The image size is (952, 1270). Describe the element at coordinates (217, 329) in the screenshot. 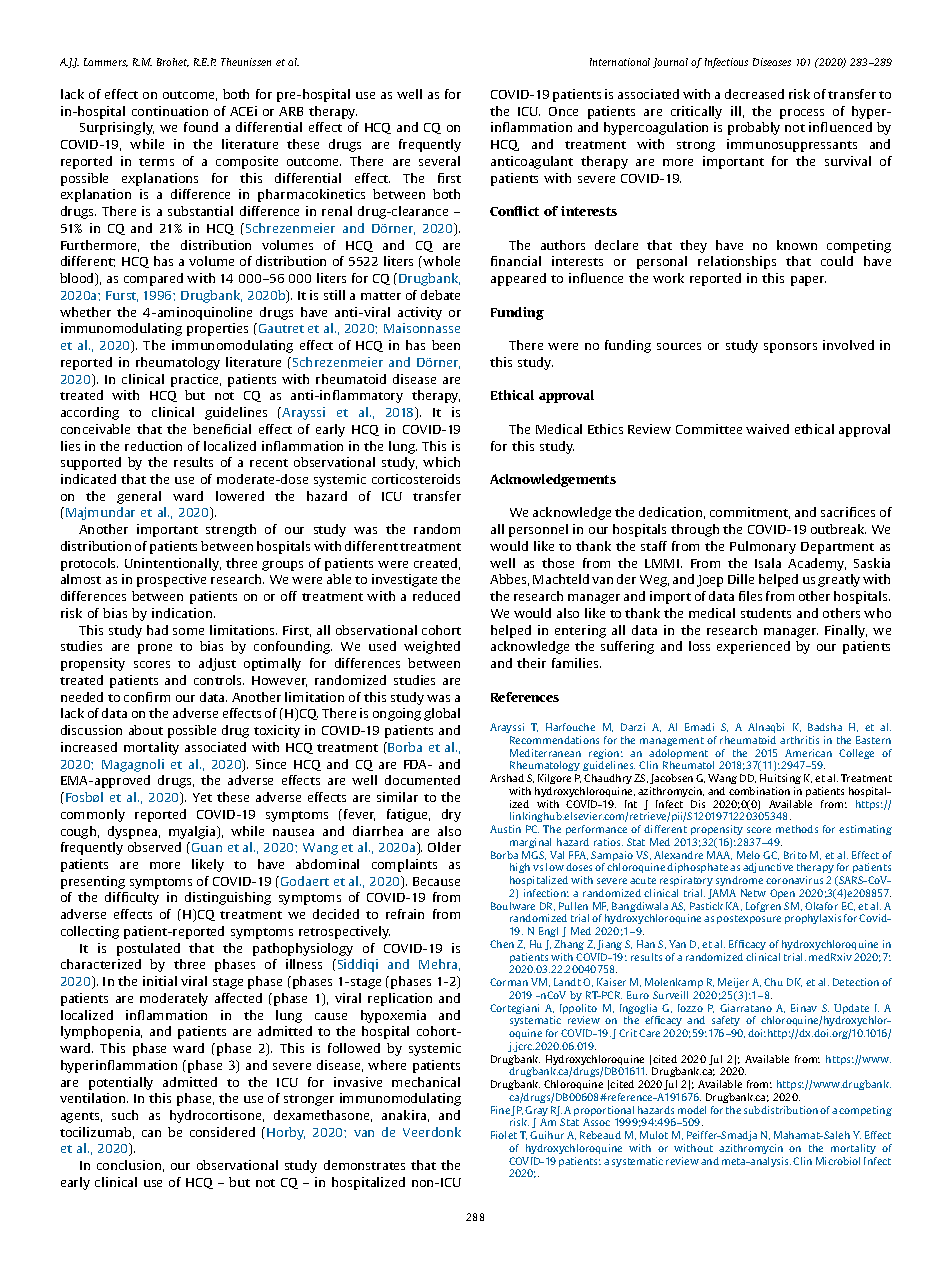

I see `properties` at that location.
